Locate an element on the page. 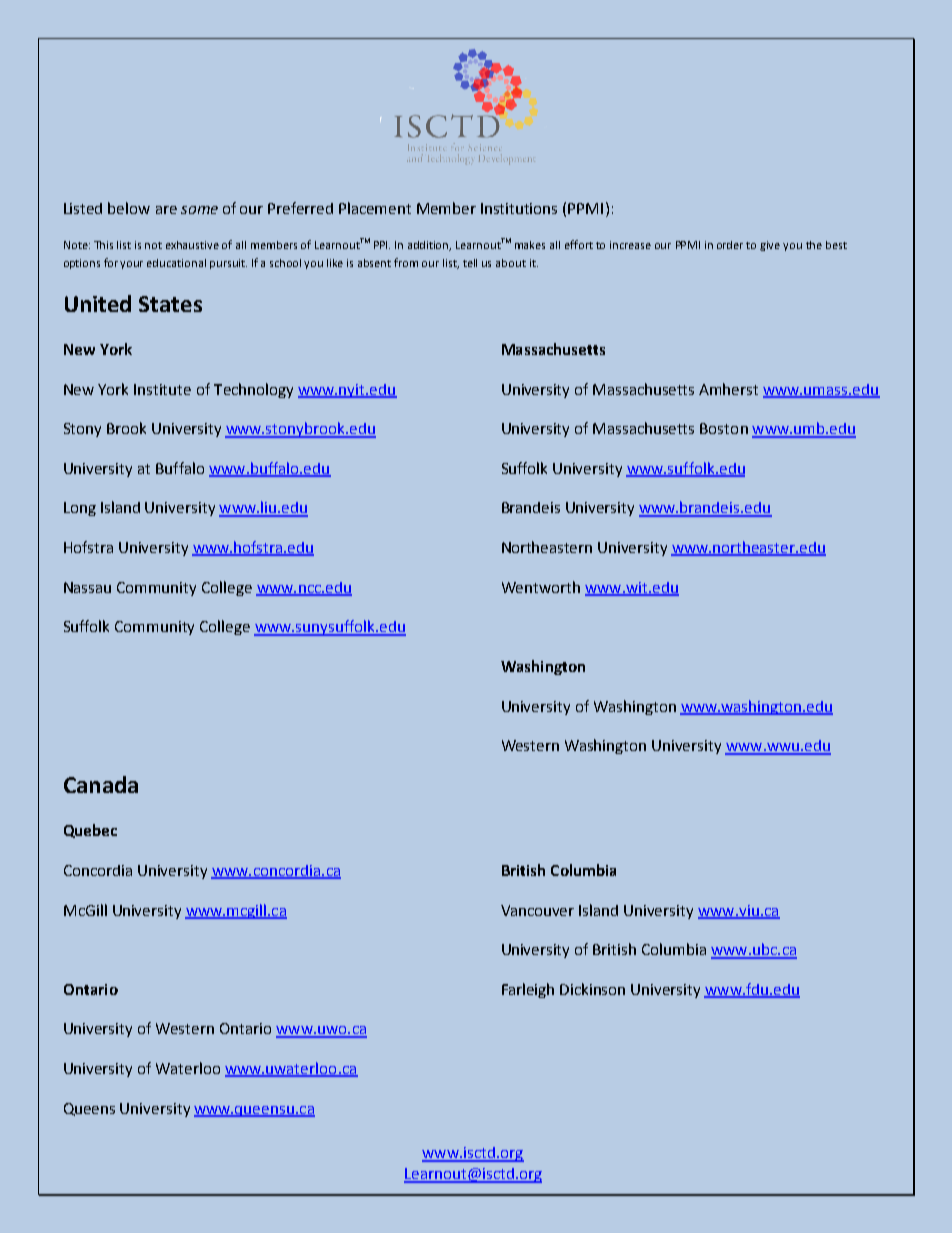  Quebec is located at coordinates (90, 831).
